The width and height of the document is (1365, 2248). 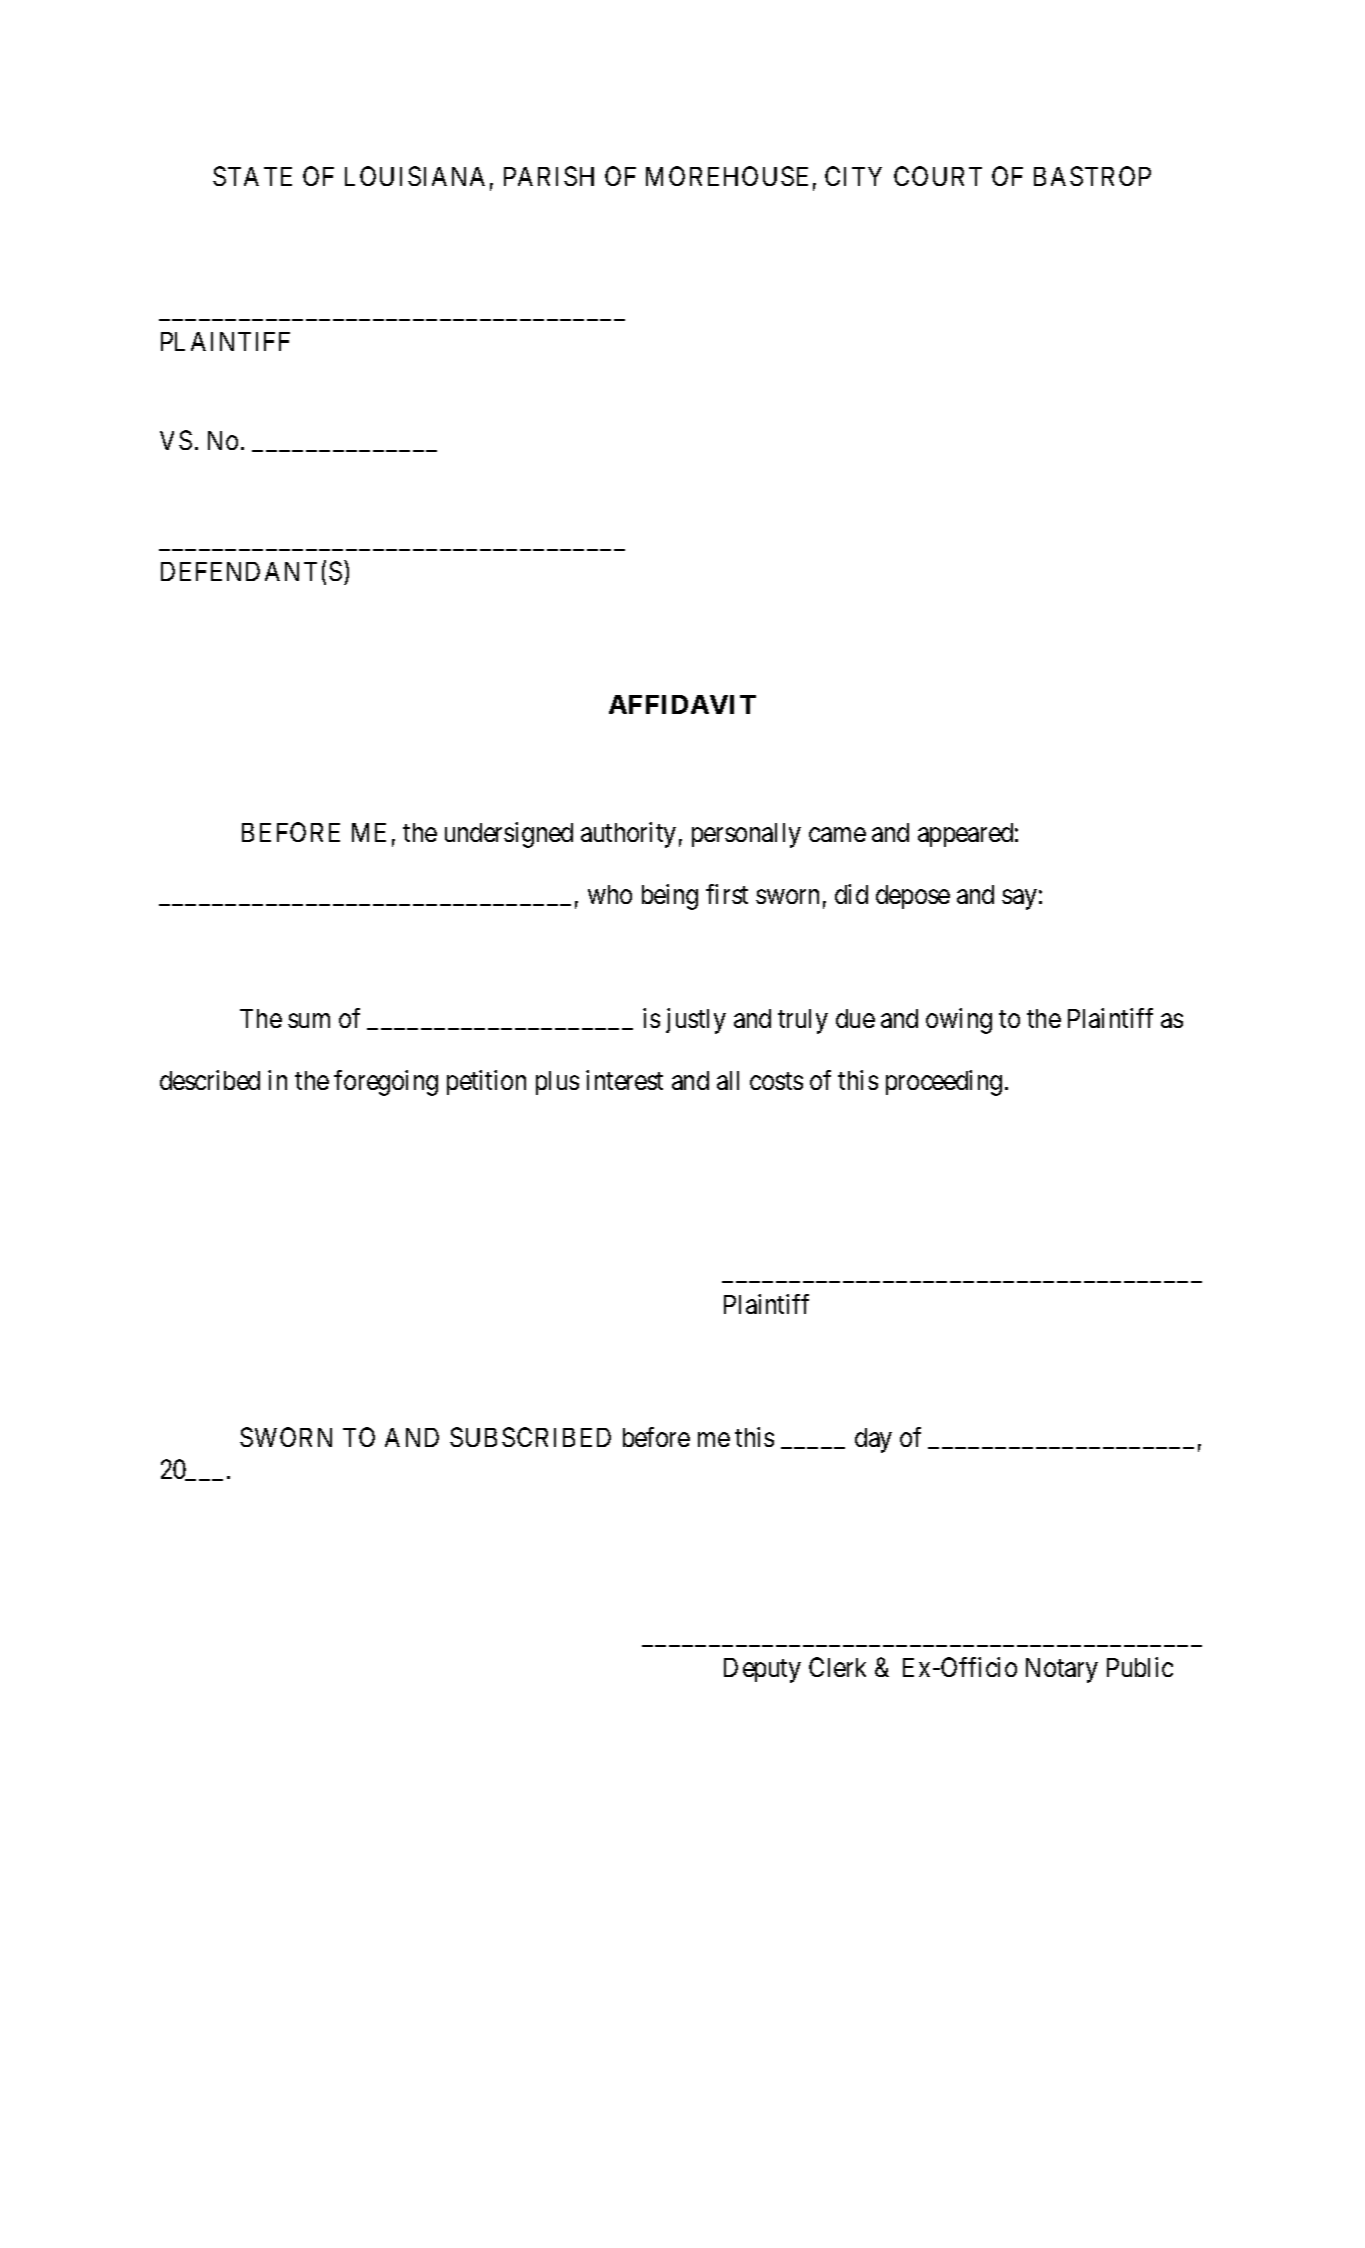 I want to click on interest, so click(x=624, y=1080).
